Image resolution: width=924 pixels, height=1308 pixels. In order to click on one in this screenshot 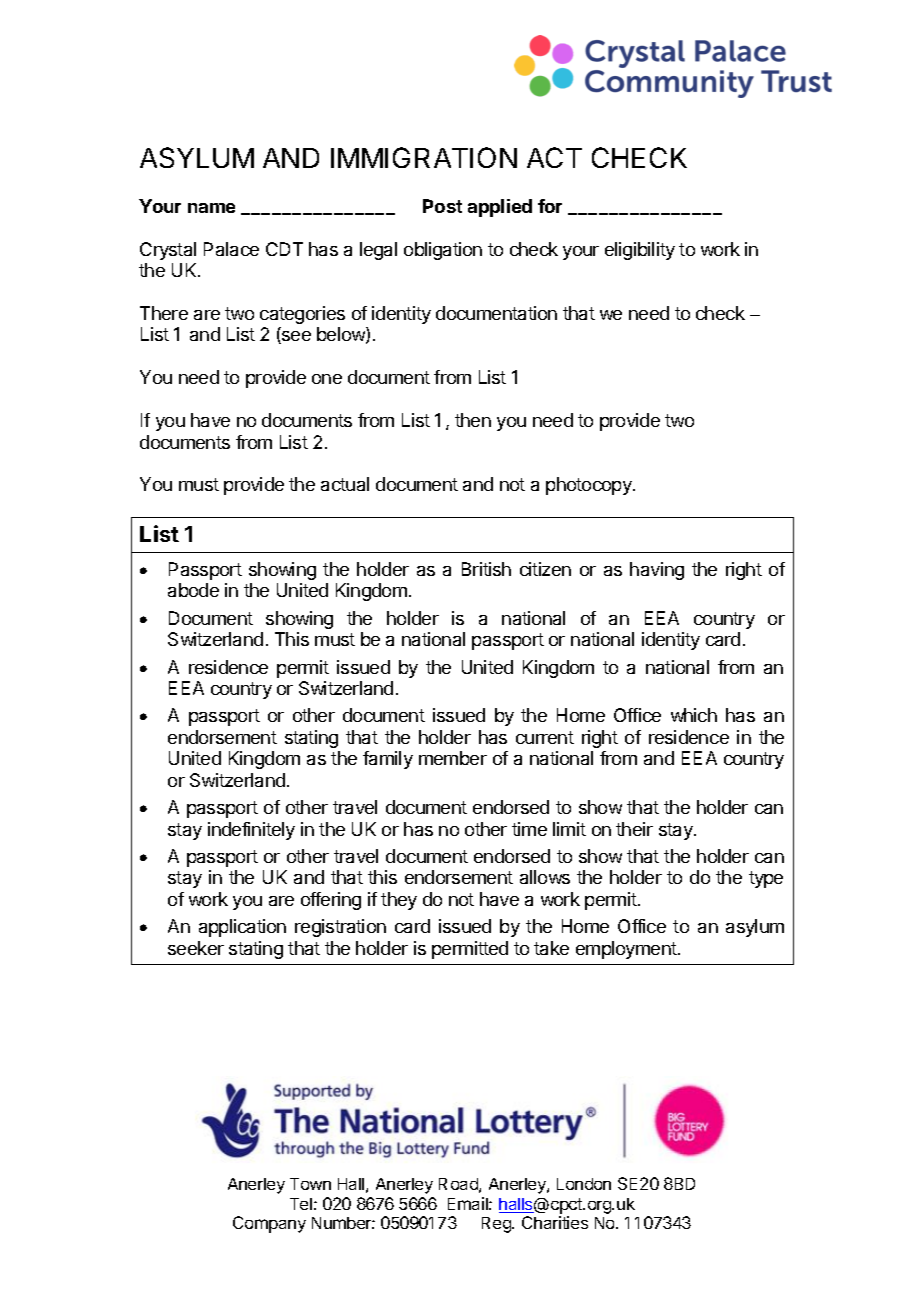, I will do `click(327, 379)`.
